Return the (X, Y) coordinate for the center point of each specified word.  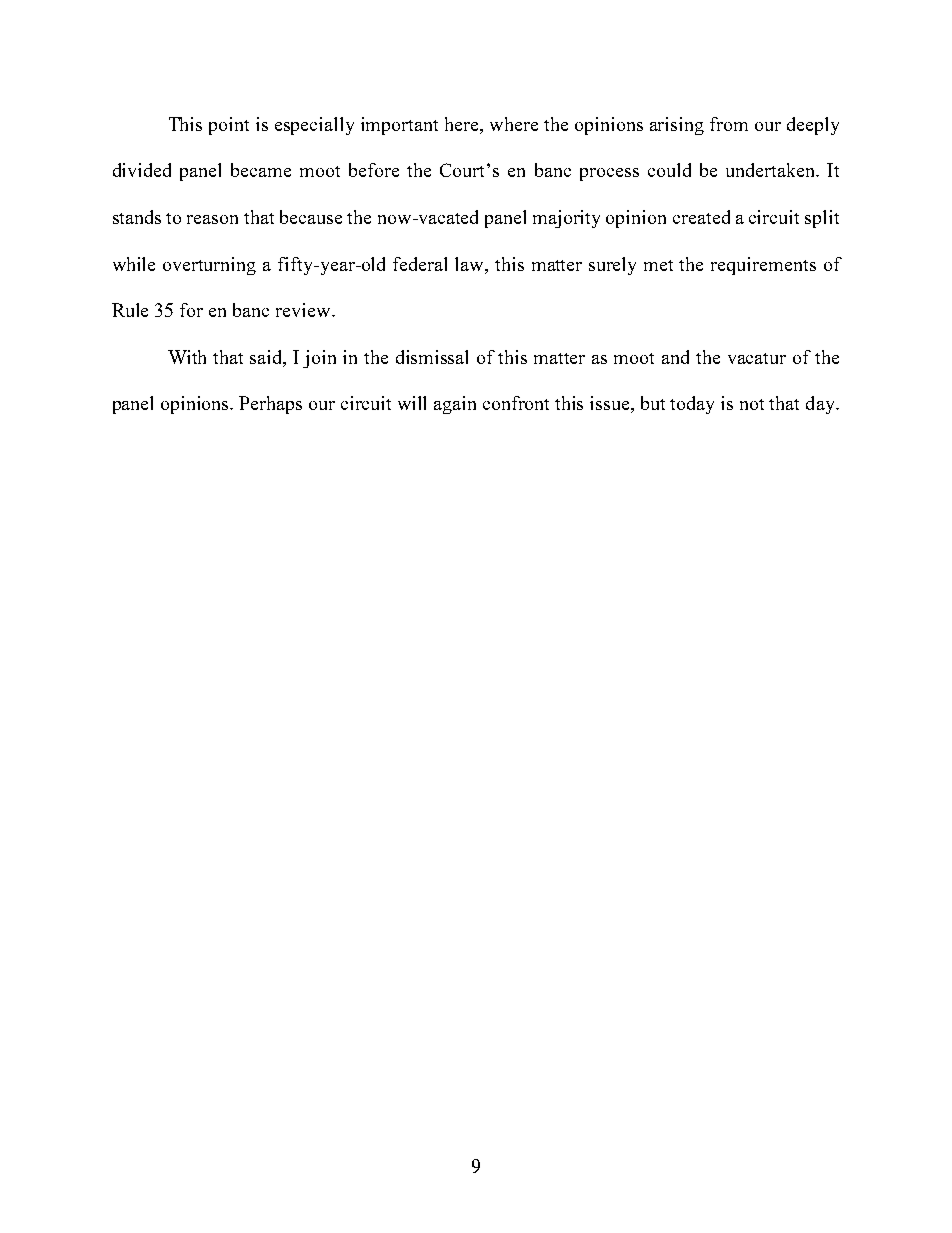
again (455, 405)
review (305, 310)
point (229, 126)
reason (212, 219)
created (701, 217)
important (399, 126)
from (729, 124)
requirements (763, 266)
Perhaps (270, 405)
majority (566, 219)
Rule (130, 310)
